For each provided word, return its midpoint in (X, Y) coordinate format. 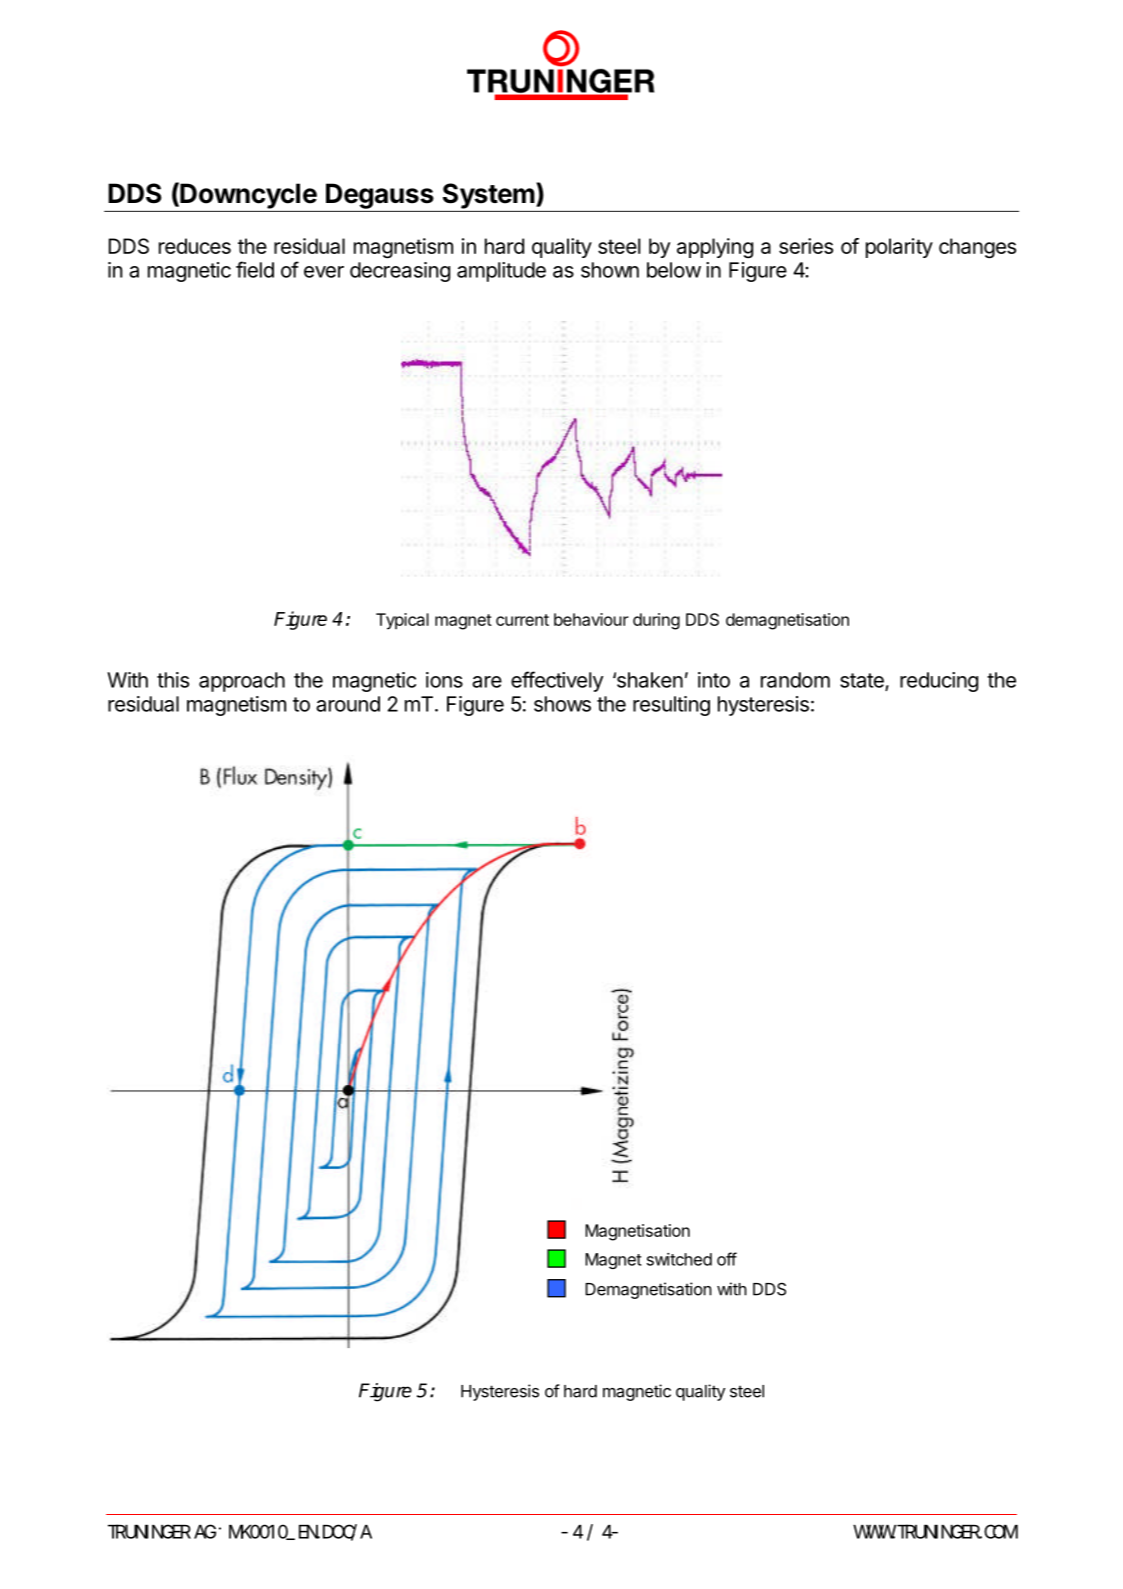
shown (610, 270)
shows (562, 704)
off (727, 1259)
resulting (671, 706)
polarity (899, 248)
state (863, 681)
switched (679, 1259)
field (255, 269)
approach (242, 682)
